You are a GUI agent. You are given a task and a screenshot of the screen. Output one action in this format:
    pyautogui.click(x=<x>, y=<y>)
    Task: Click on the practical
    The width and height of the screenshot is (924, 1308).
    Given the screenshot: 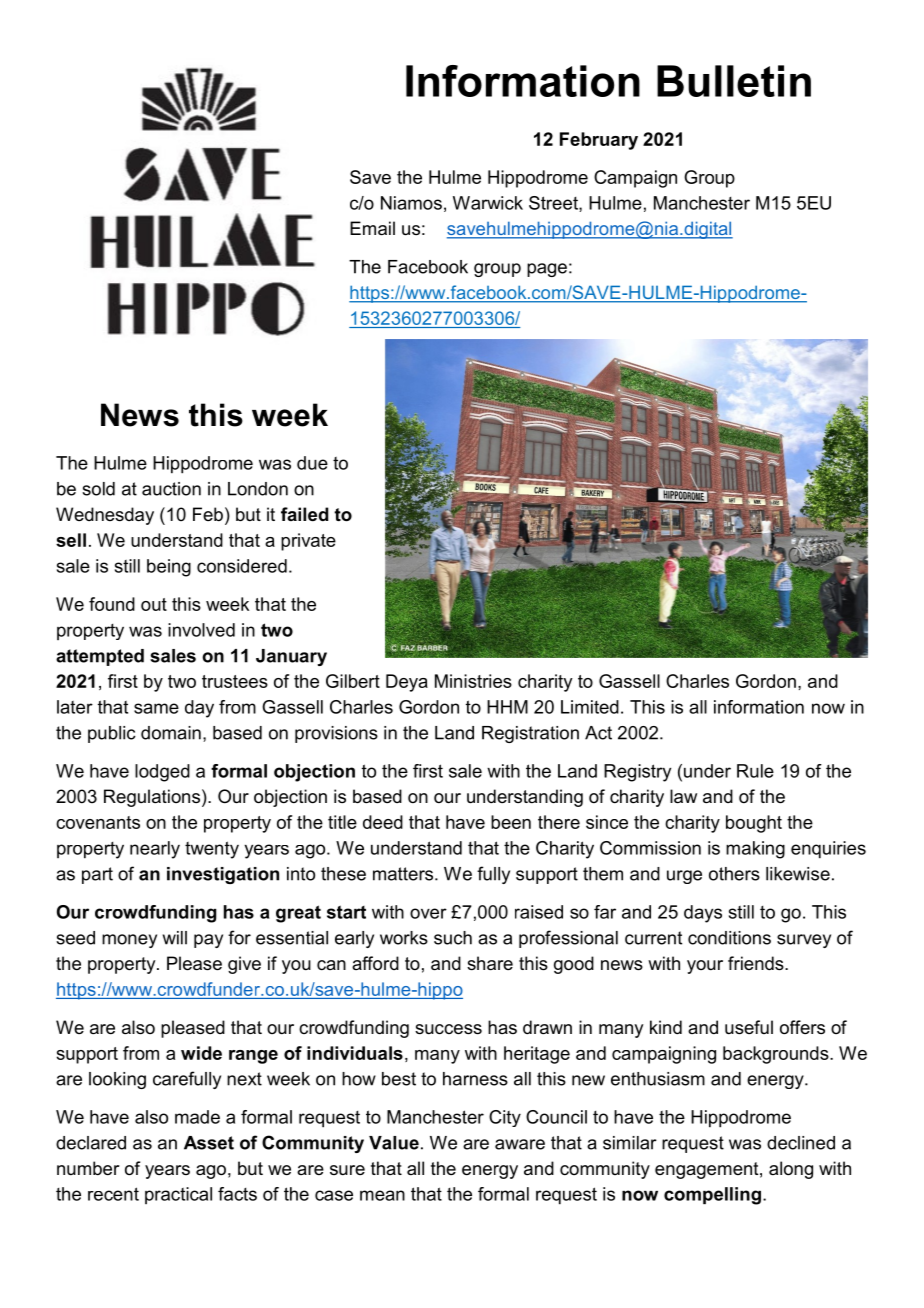 What is the action you would take?
    pyautogui.click(x=178, y=1195)
